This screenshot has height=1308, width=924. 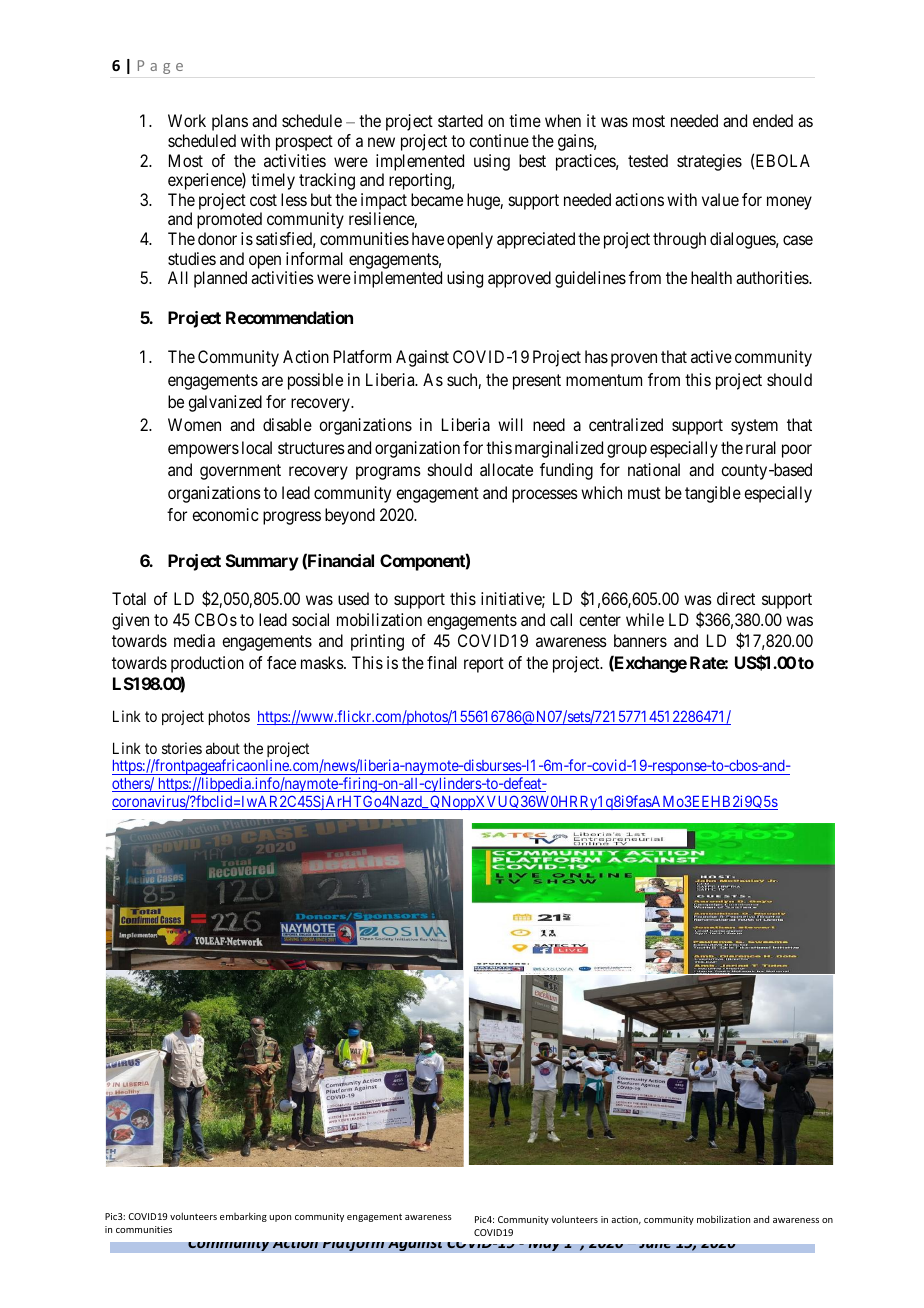 I want to click on final, so click(x=442, y=662).
